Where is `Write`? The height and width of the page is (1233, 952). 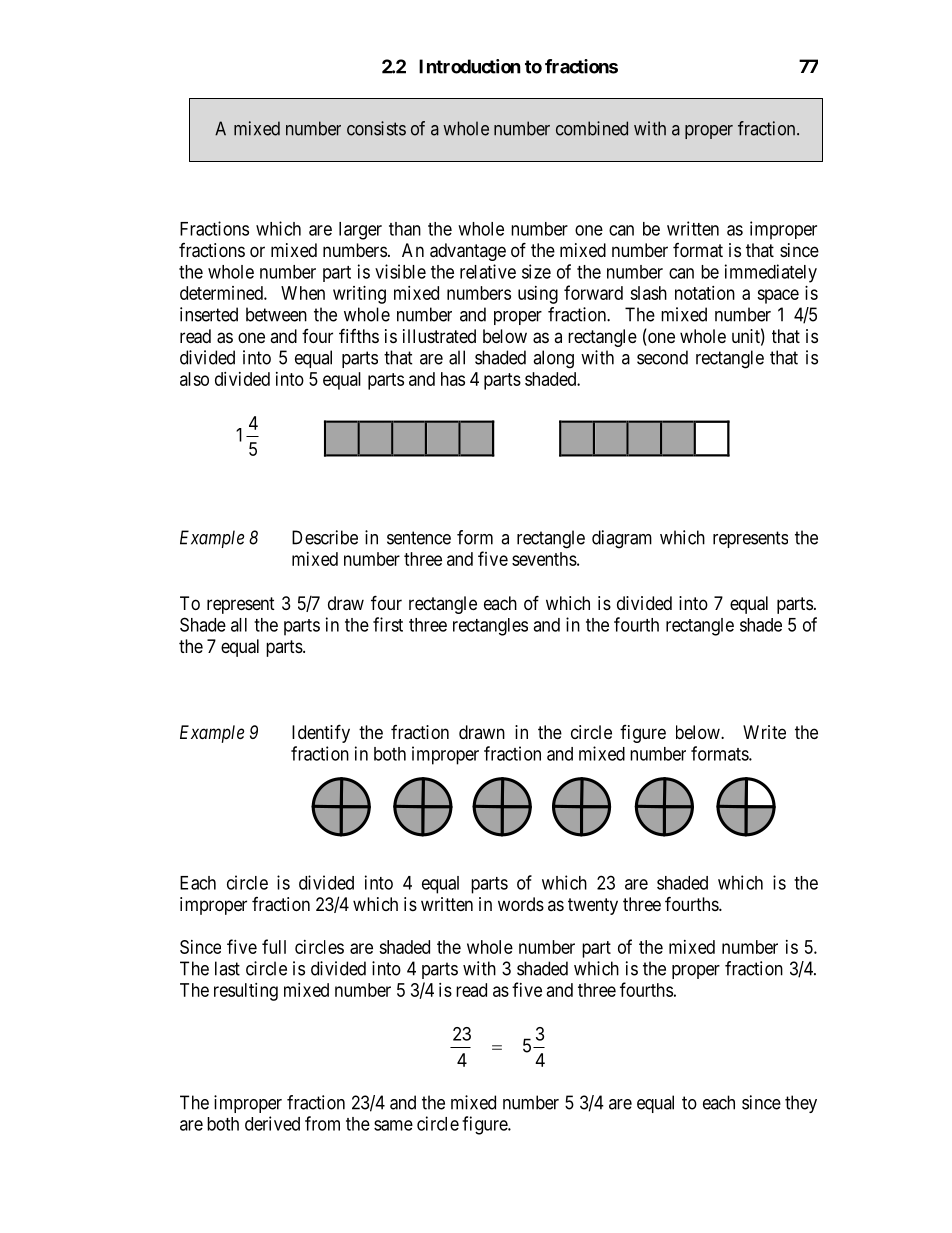
Write is located at coordinates (764, 732).
